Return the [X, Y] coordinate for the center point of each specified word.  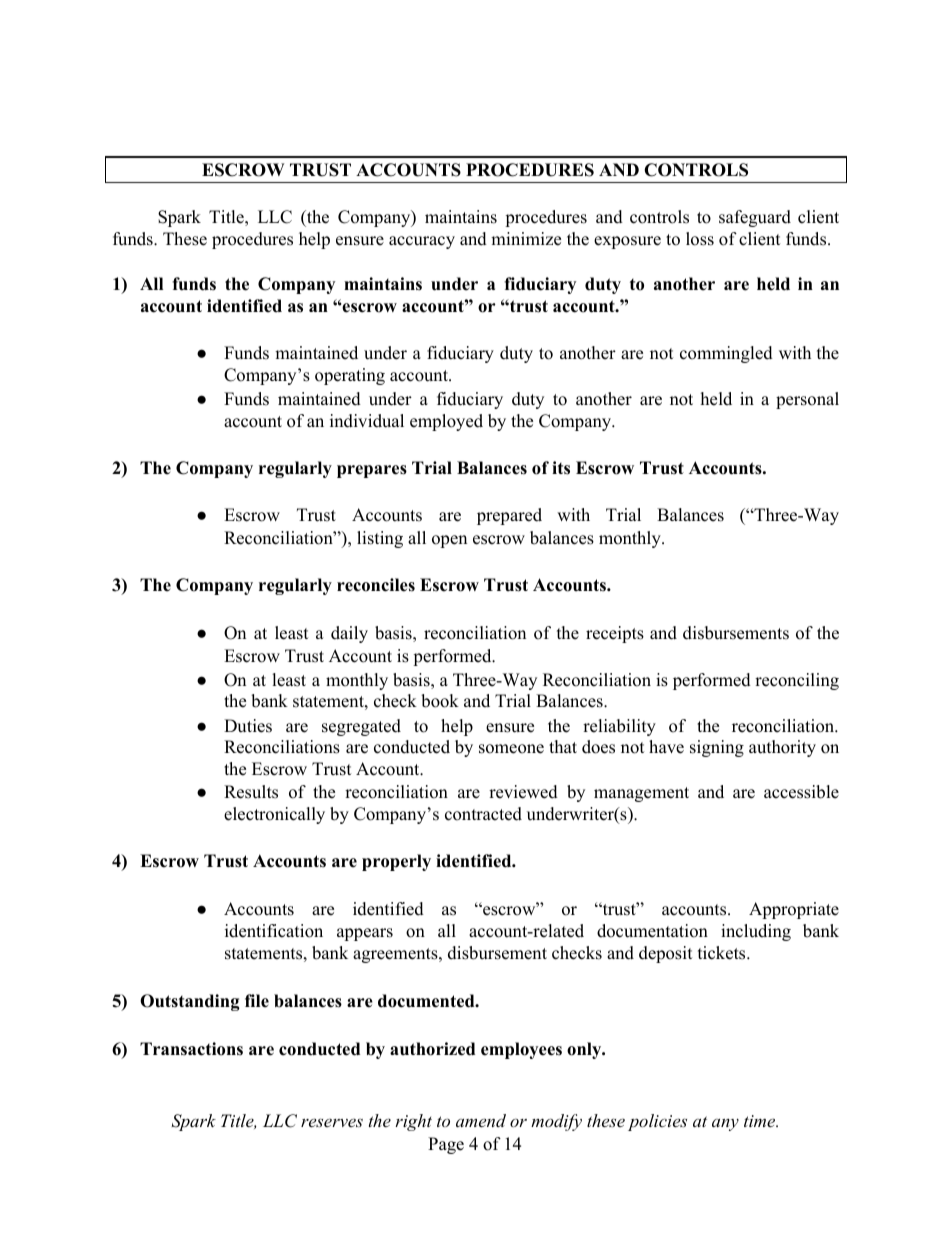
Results [251, 792]
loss [700, 239]
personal [807, 400]
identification [274, 931]
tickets [721, 953]
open [449, 541]
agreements [396, 955]
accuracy [422, 242]
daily [349, 634]
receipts [615, 634]
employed [446, 422]
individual [367, 421]
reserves [332, 1122]
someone [511, 749]
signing [717, 748]
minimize [526, 239]
